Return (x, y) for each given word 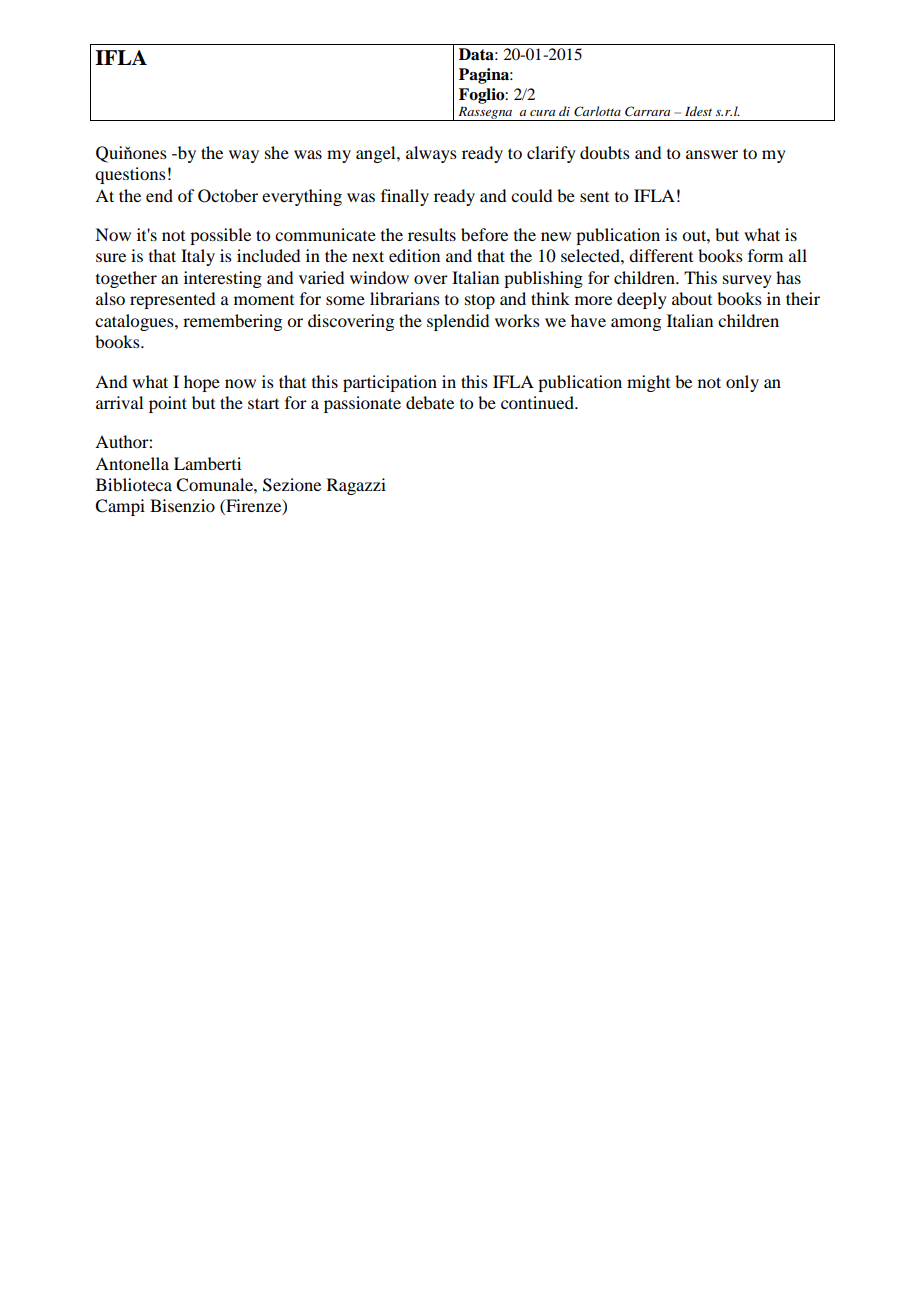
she (277, 152)
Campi (120, 507)
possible (220, 236)
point (168, 404)
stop (480, 301)
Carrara (647, 111)
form (765, 255)
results (432, 234)
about (692, 298)
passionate (362, 404)
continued (538, 402)
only (742, 383)
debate (430, 402)
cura (542, 113)
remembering (232, 322)
